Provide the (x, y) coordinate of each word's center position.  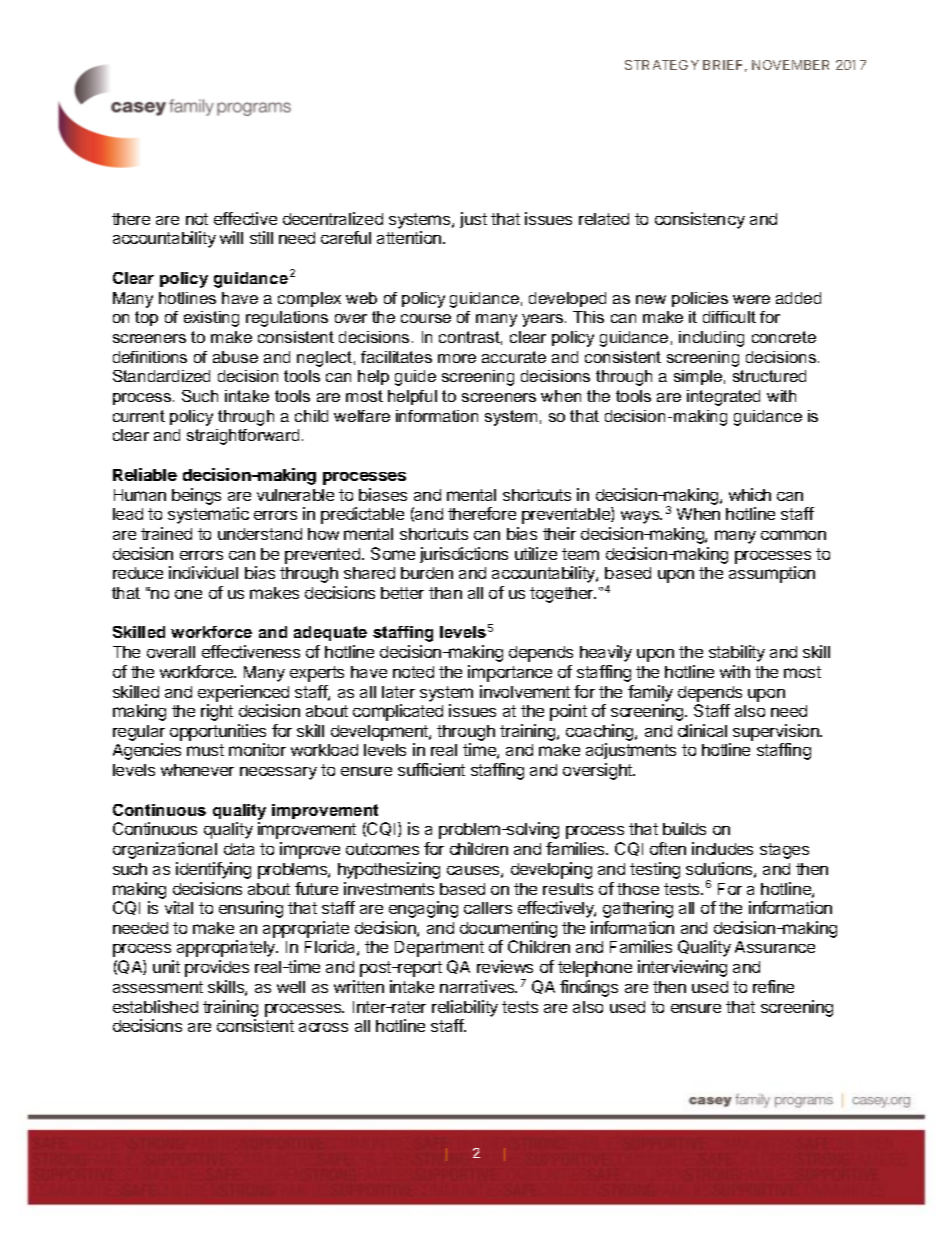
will (231, 237)
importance (510, 673)
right (217, 712)
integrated (723, 398)
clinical (702, 730)
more (457, 358)
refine (773, 986)
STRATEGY (662, 65)
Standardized (161, 376)
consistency (700, 220)
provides (217, 968)
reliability (465, 1008)
